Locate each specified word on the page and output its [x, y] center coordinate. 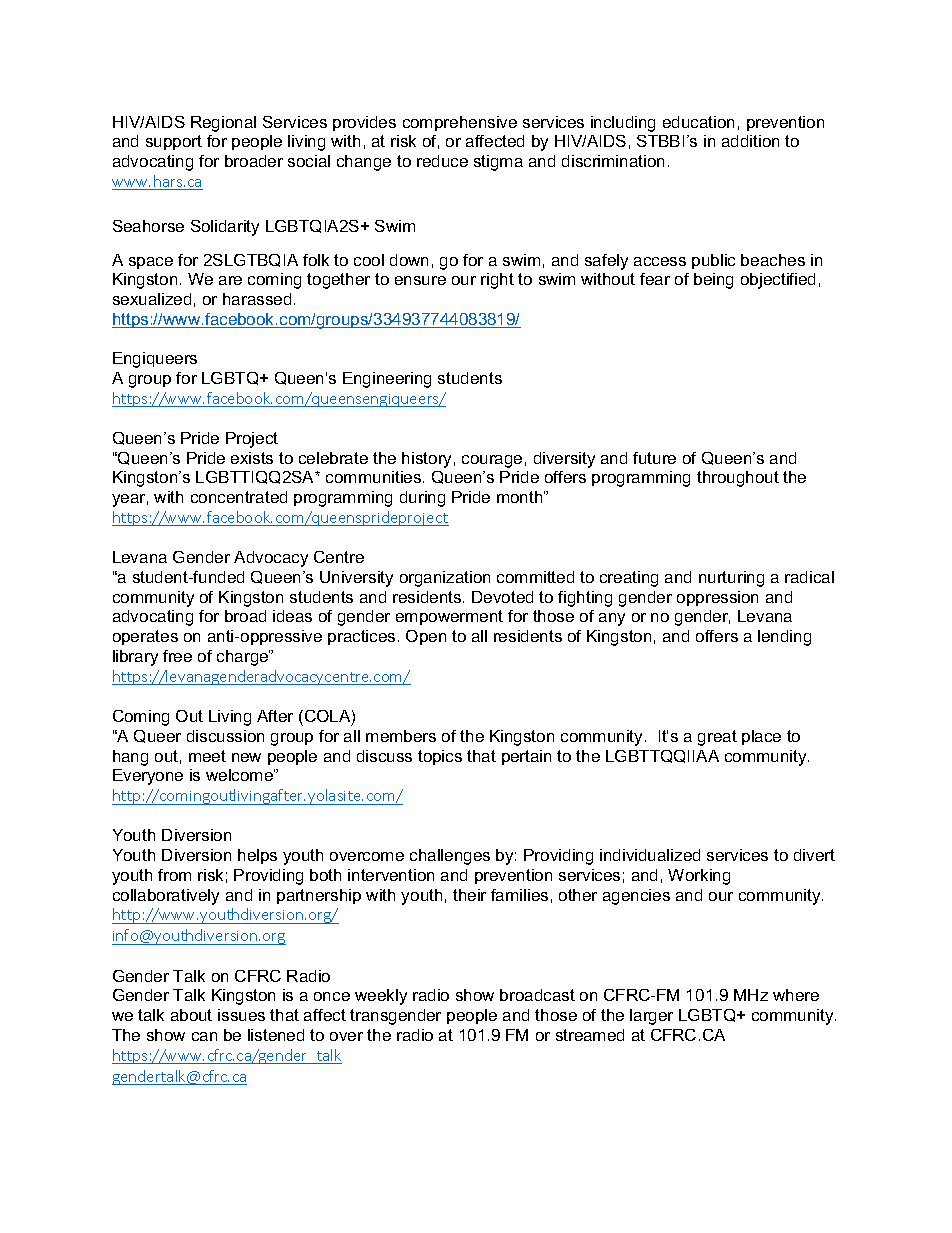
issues [241, 1015]
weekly [381, 997]
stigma [498, 163]
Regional [223, 124]
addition [750, 141]
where [796, 995]
